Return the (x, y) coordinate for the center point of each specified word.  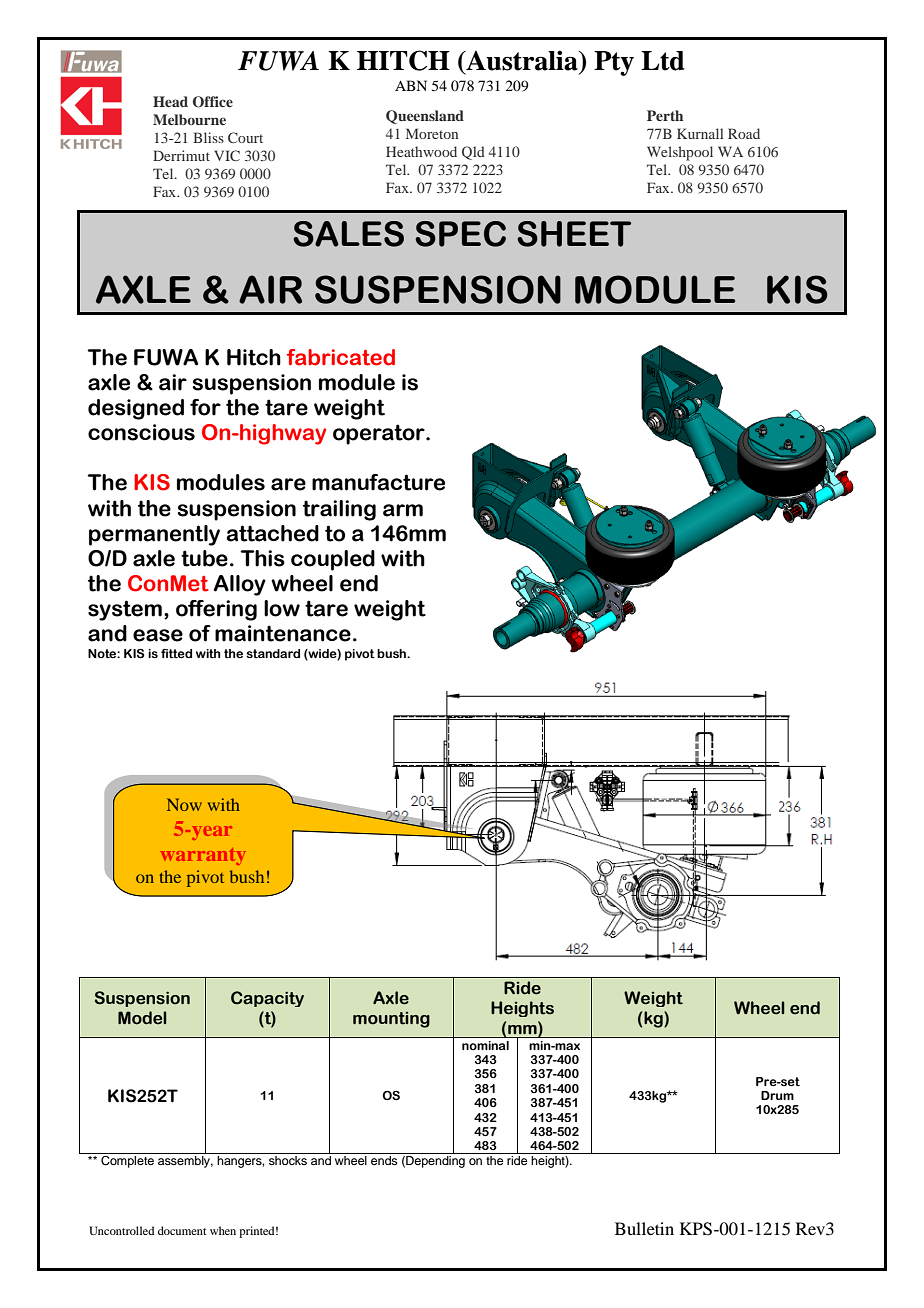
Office (213, 102)
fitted (176, 653)
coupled (333, 560)
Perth (665, 115)
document (182, 1230)
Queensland (425, 117)
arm (403, 510)
